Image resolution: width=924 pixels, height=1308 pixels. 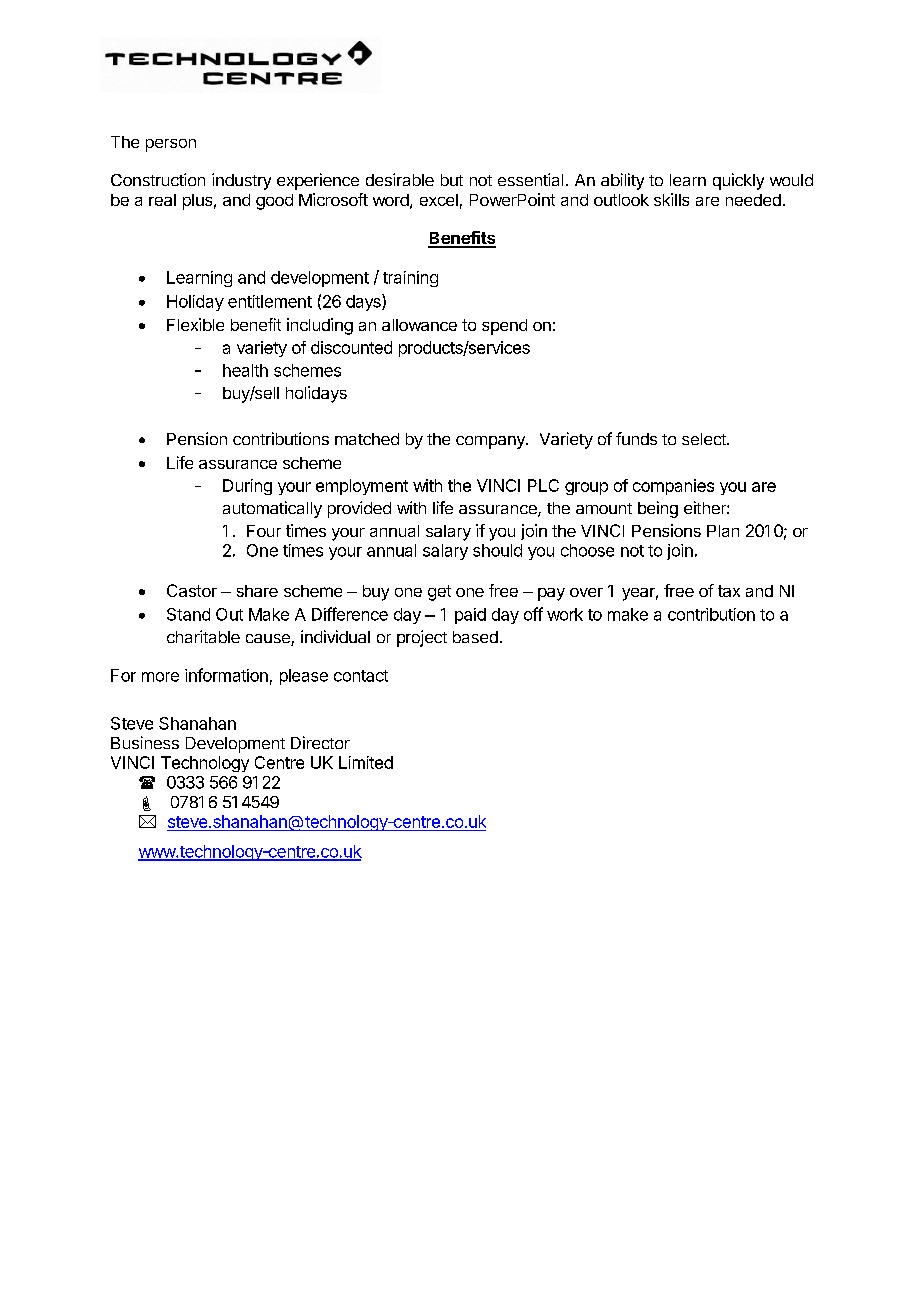 I want to click on company, so click(x=491, y=442).
